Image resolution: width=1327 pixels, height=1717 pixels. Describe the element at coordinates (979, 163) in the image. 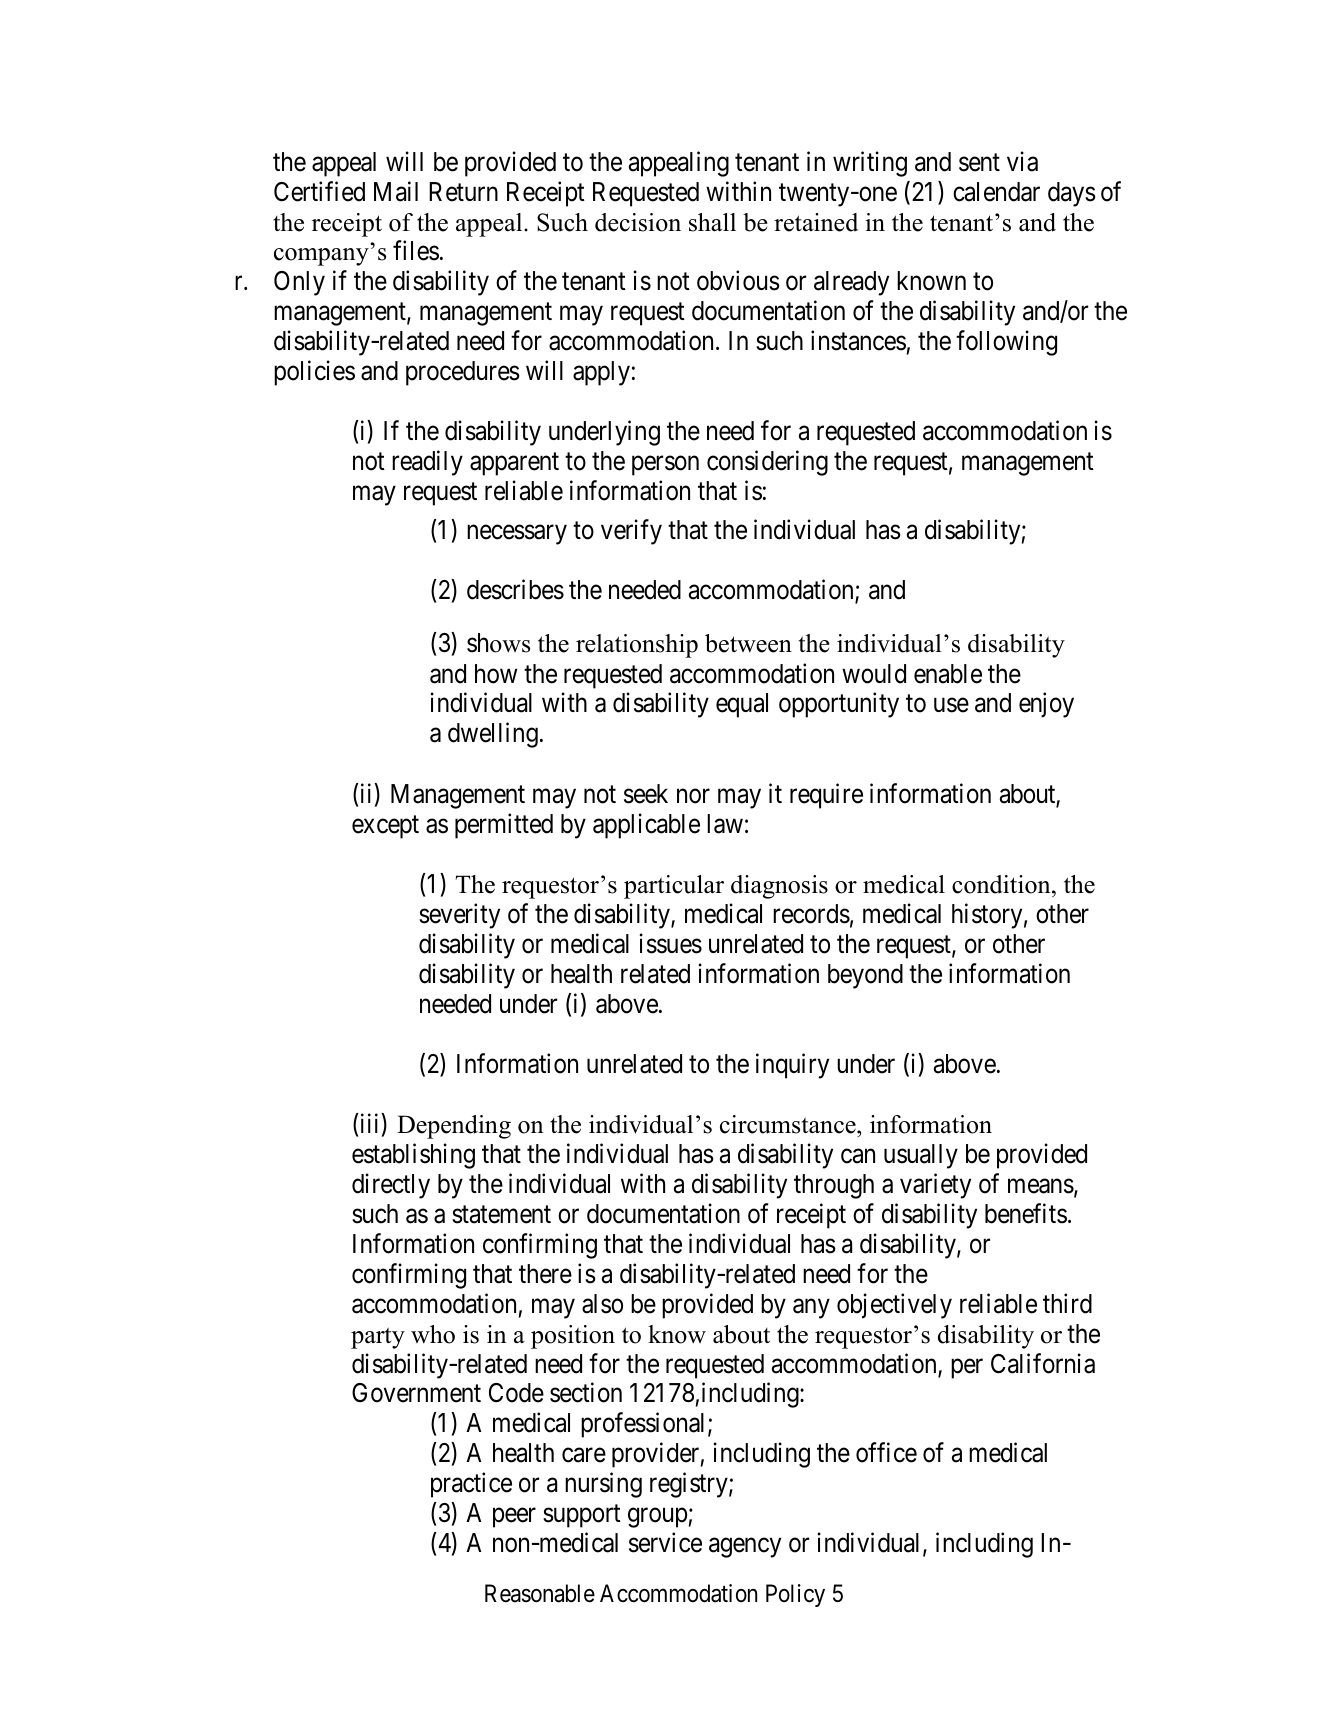

I see `sent` at that location.
